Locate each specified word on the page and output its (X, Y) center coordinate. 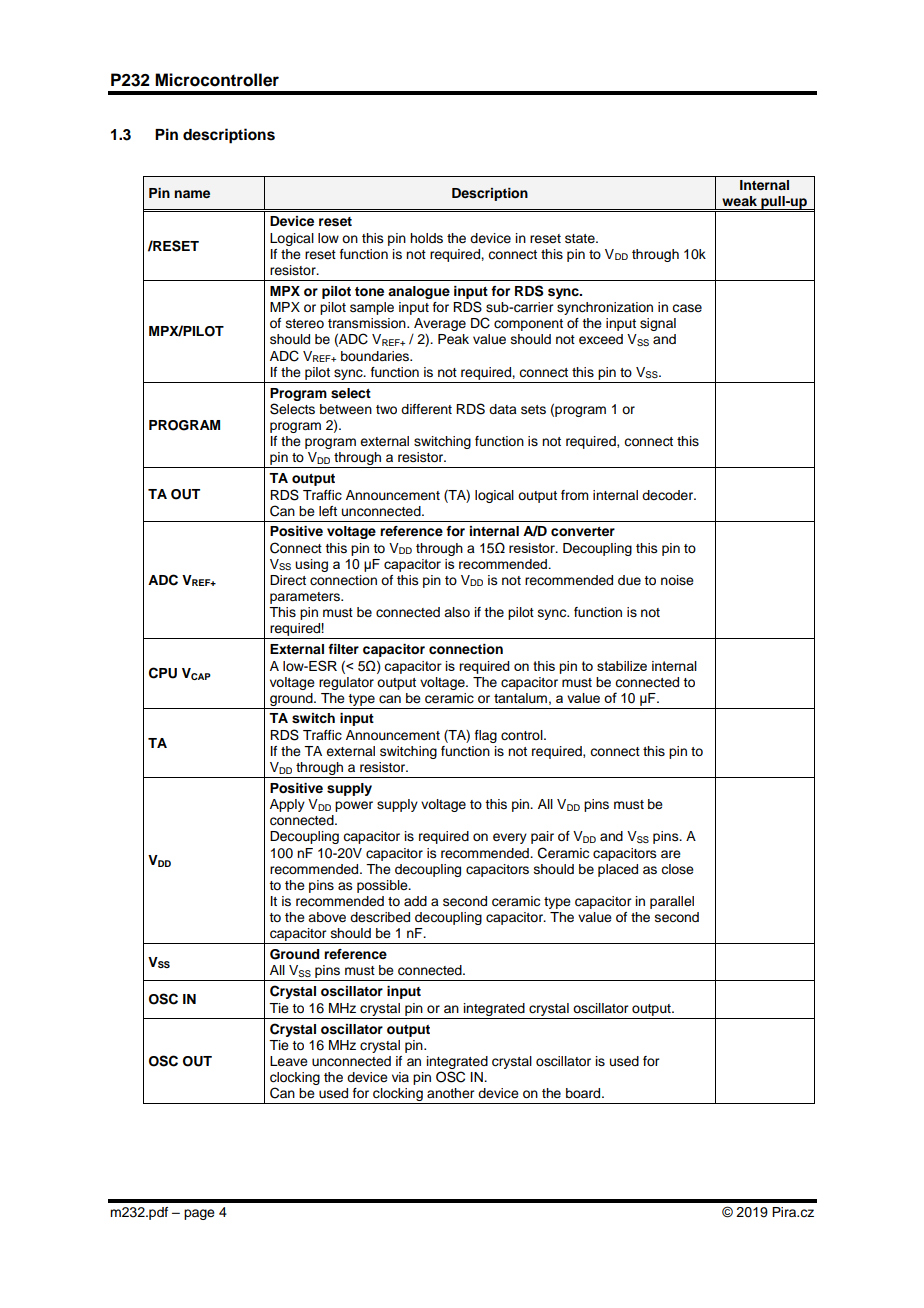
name (192, 194)
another (450, 1093)
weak (739, 201)
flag (486, 736)
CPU (163, 673)
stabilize (622, 666)
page (199, 1214)
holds (426, 238)
